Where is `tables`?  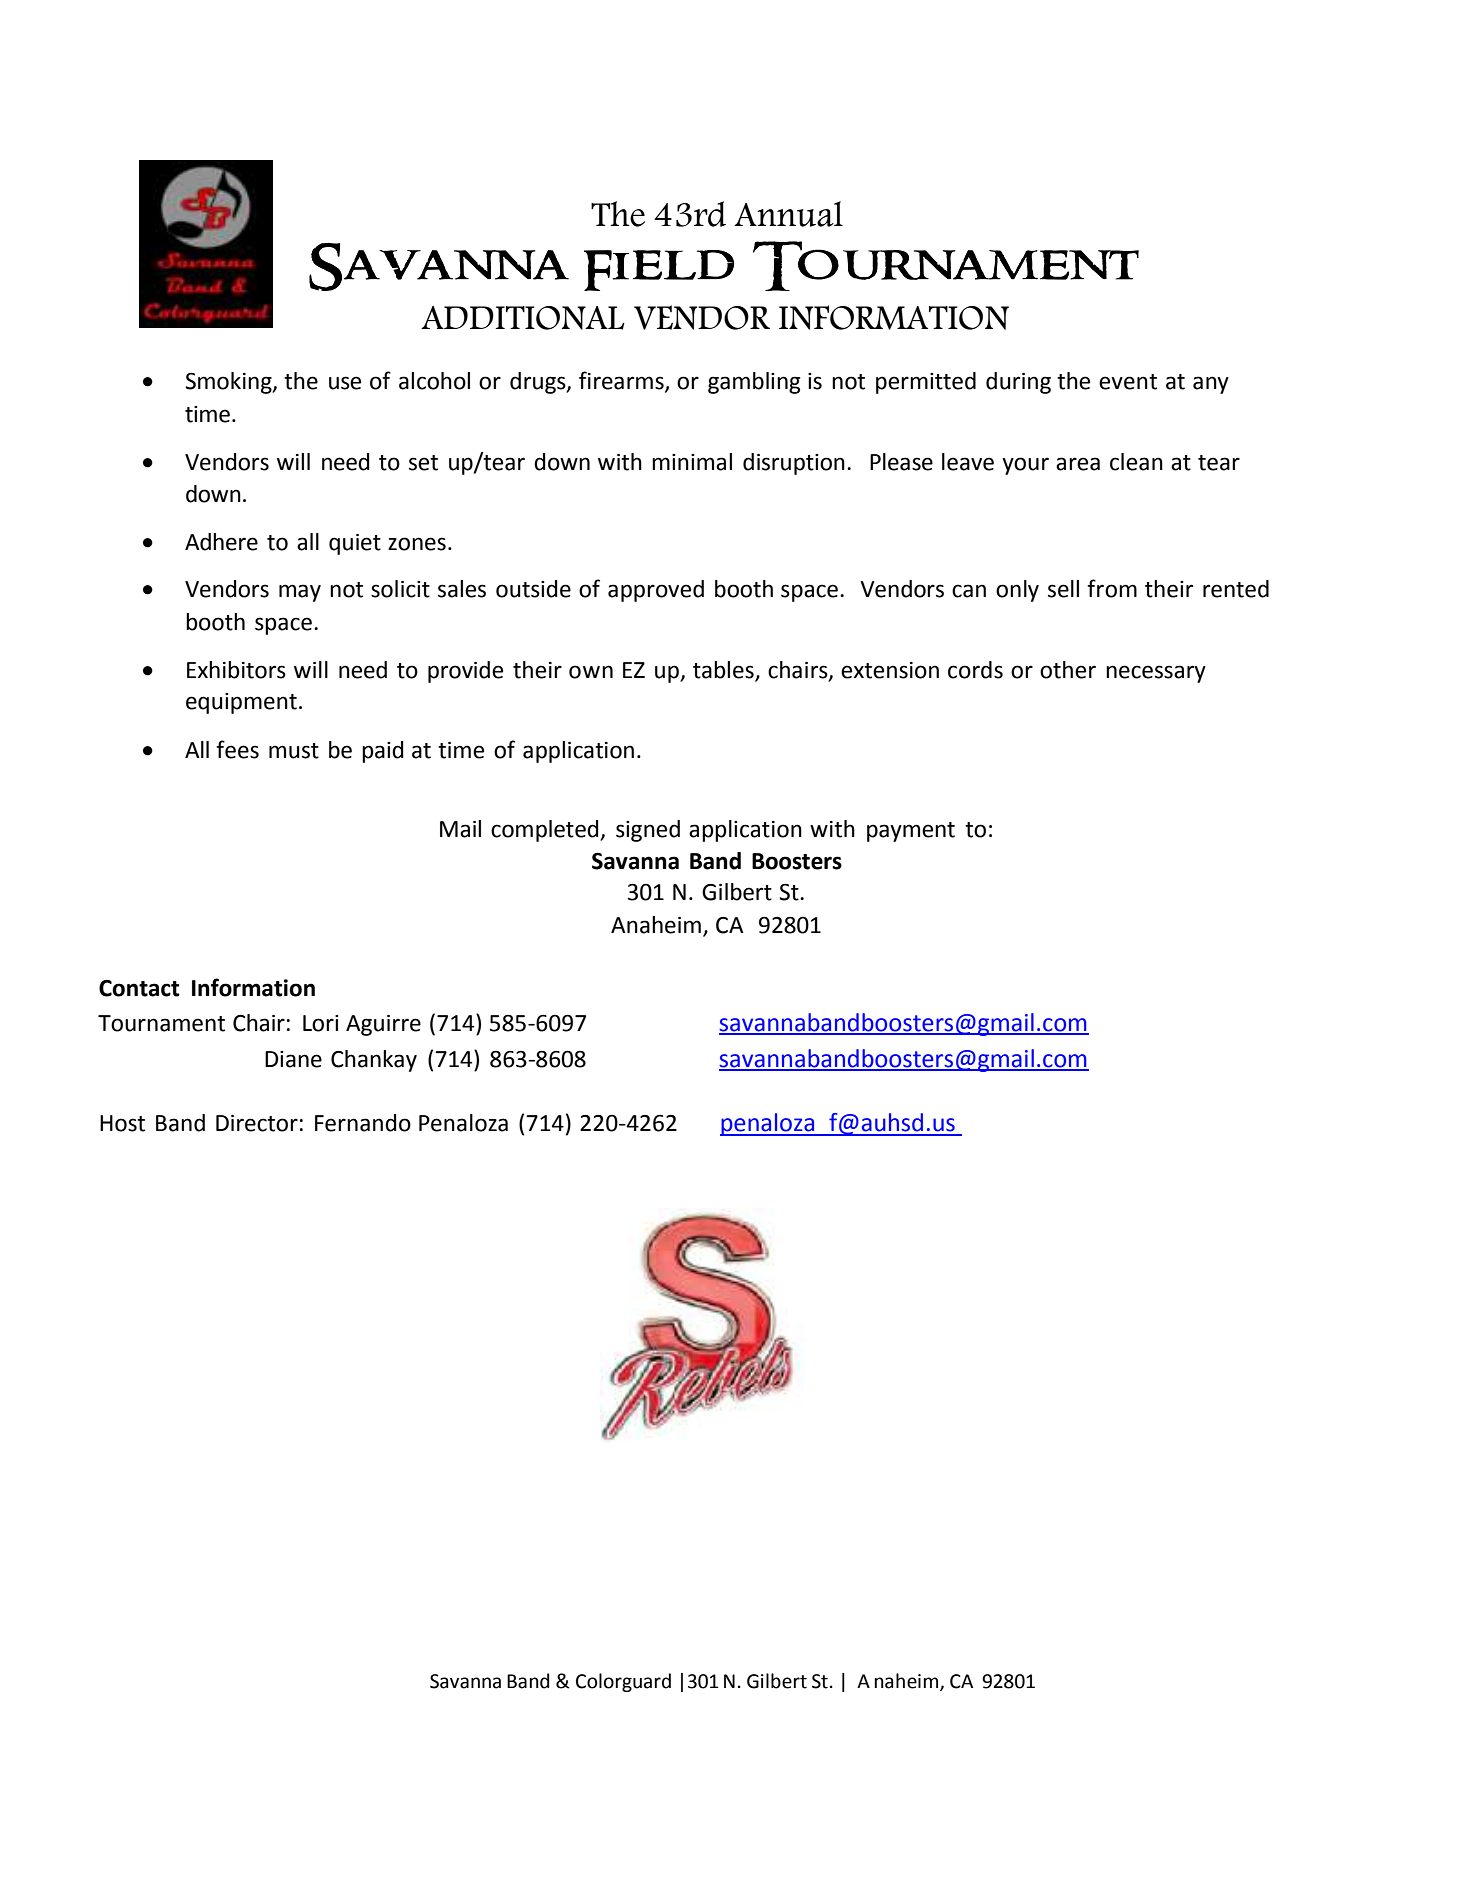 tables is located at coordinates (723, 670).
